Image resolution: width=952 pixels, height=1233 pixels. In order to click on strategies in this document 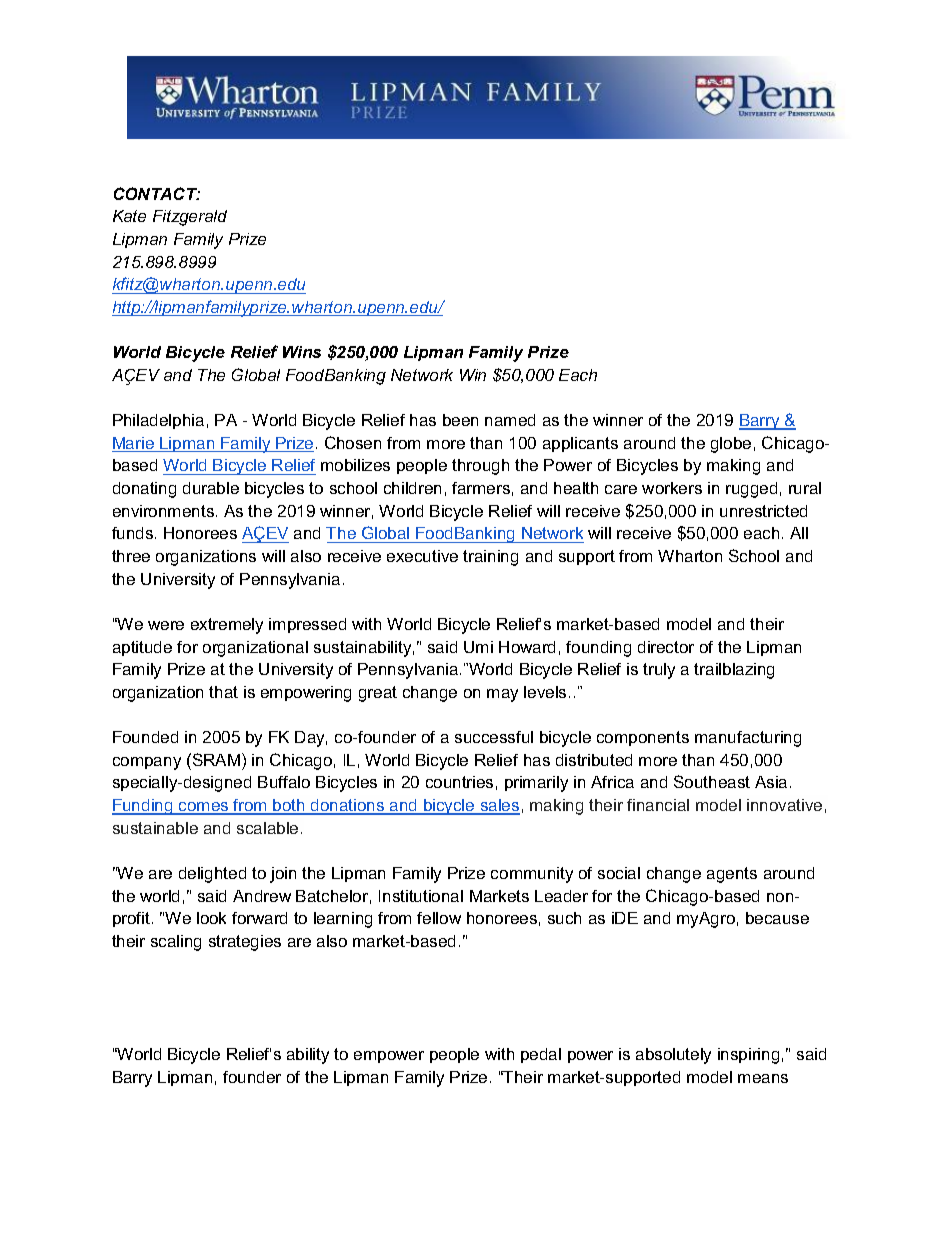, I will do `click(245, 943)`.
